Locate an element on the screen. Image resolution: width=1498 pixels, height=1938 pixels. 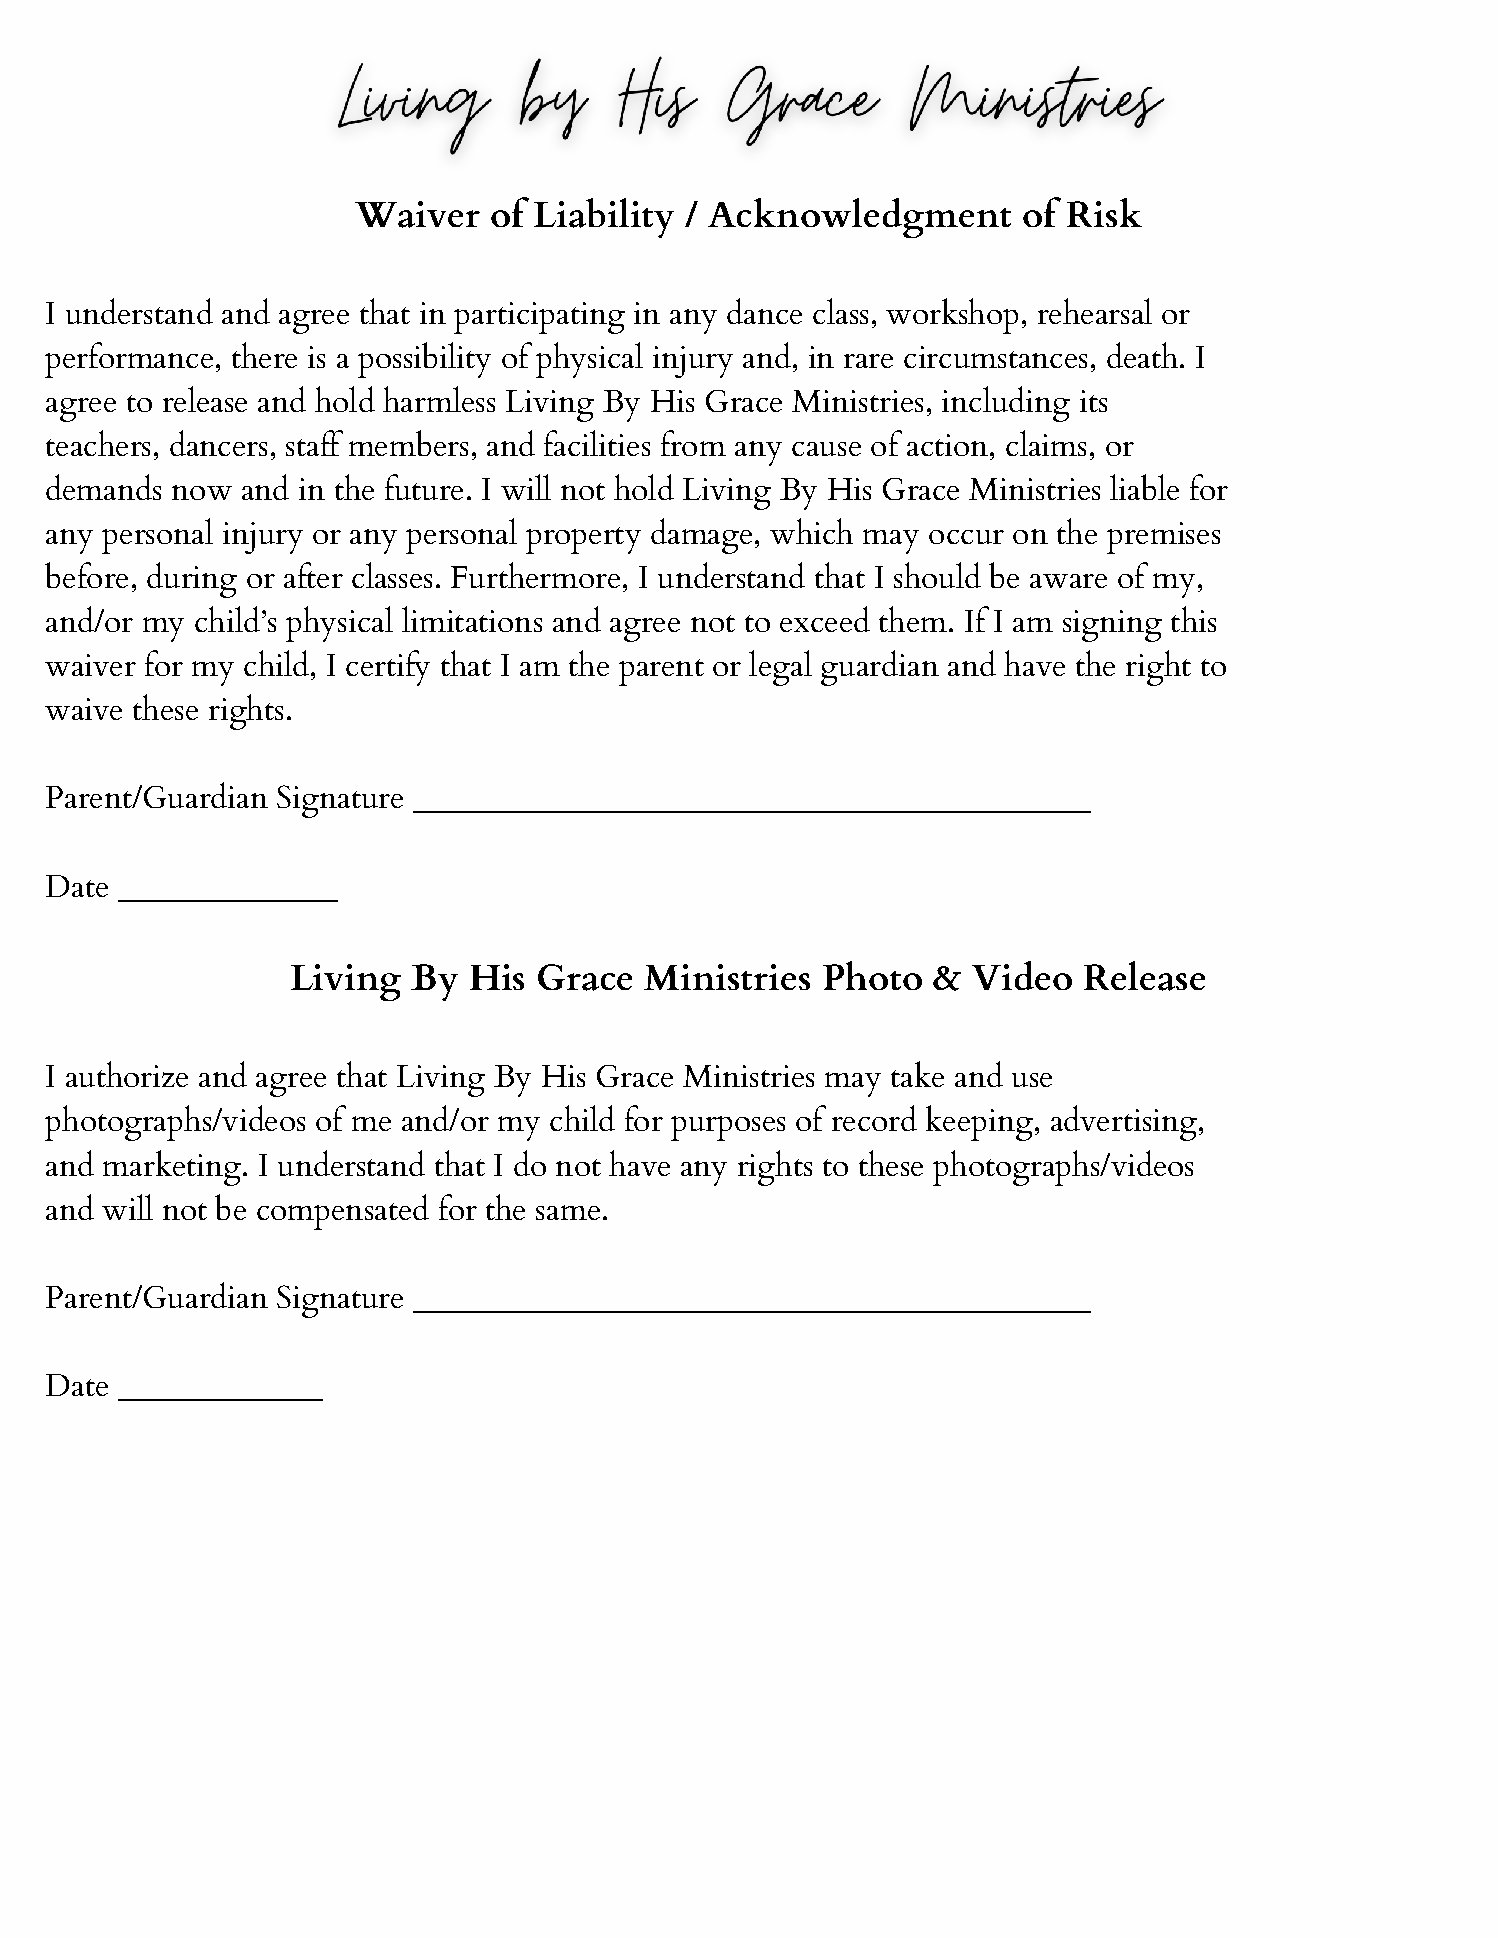
during is located at coordinates (192, 580).
